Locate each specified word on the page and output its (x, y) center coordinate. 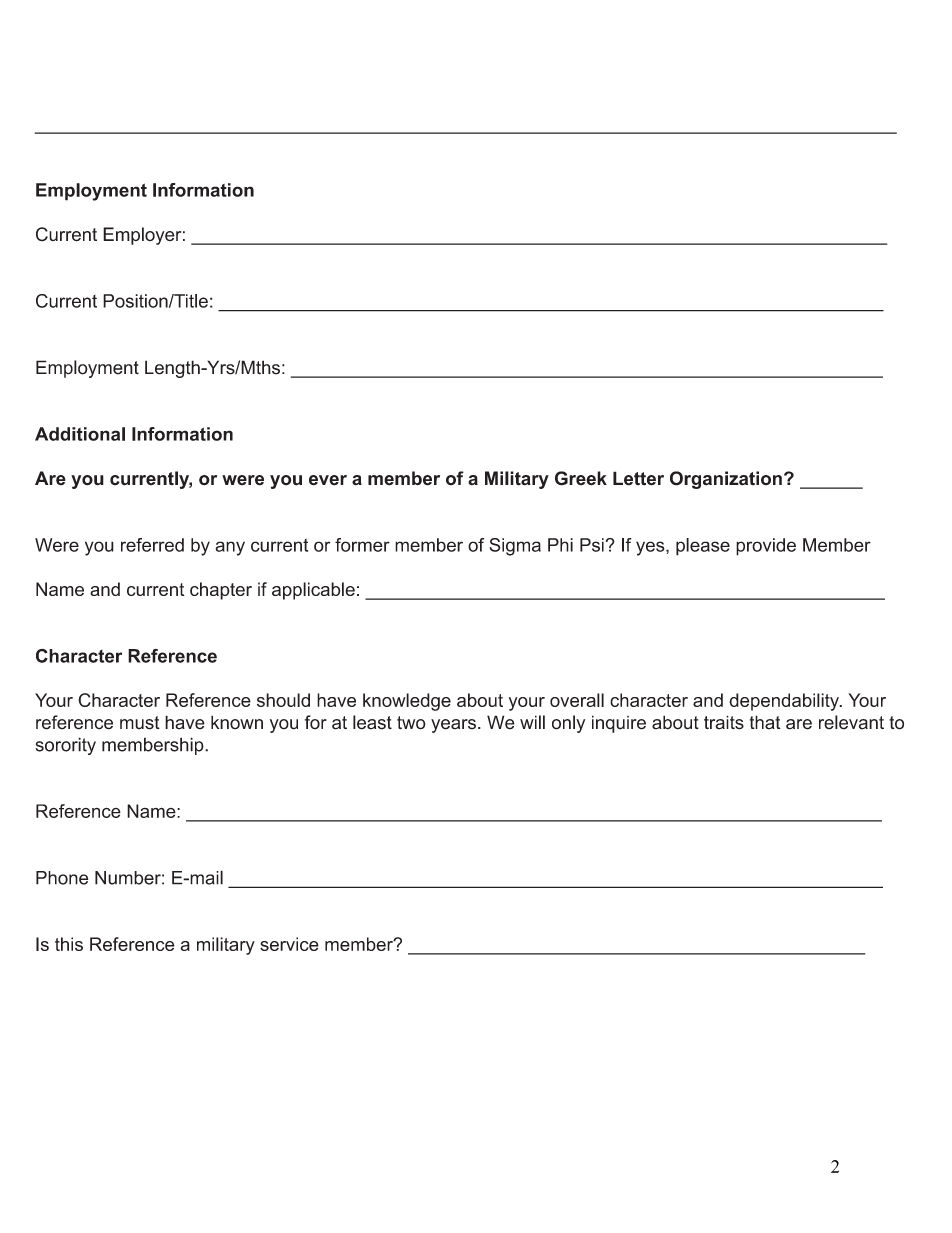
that (765, 722)
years (453, 726)
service (289, 944)
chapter (221, 591)
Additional (80, 434)
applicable (313, 591)
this (69, 944)
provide (766, 547)
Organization (726, 480)
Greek (581, 478)
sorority (65, 746)
